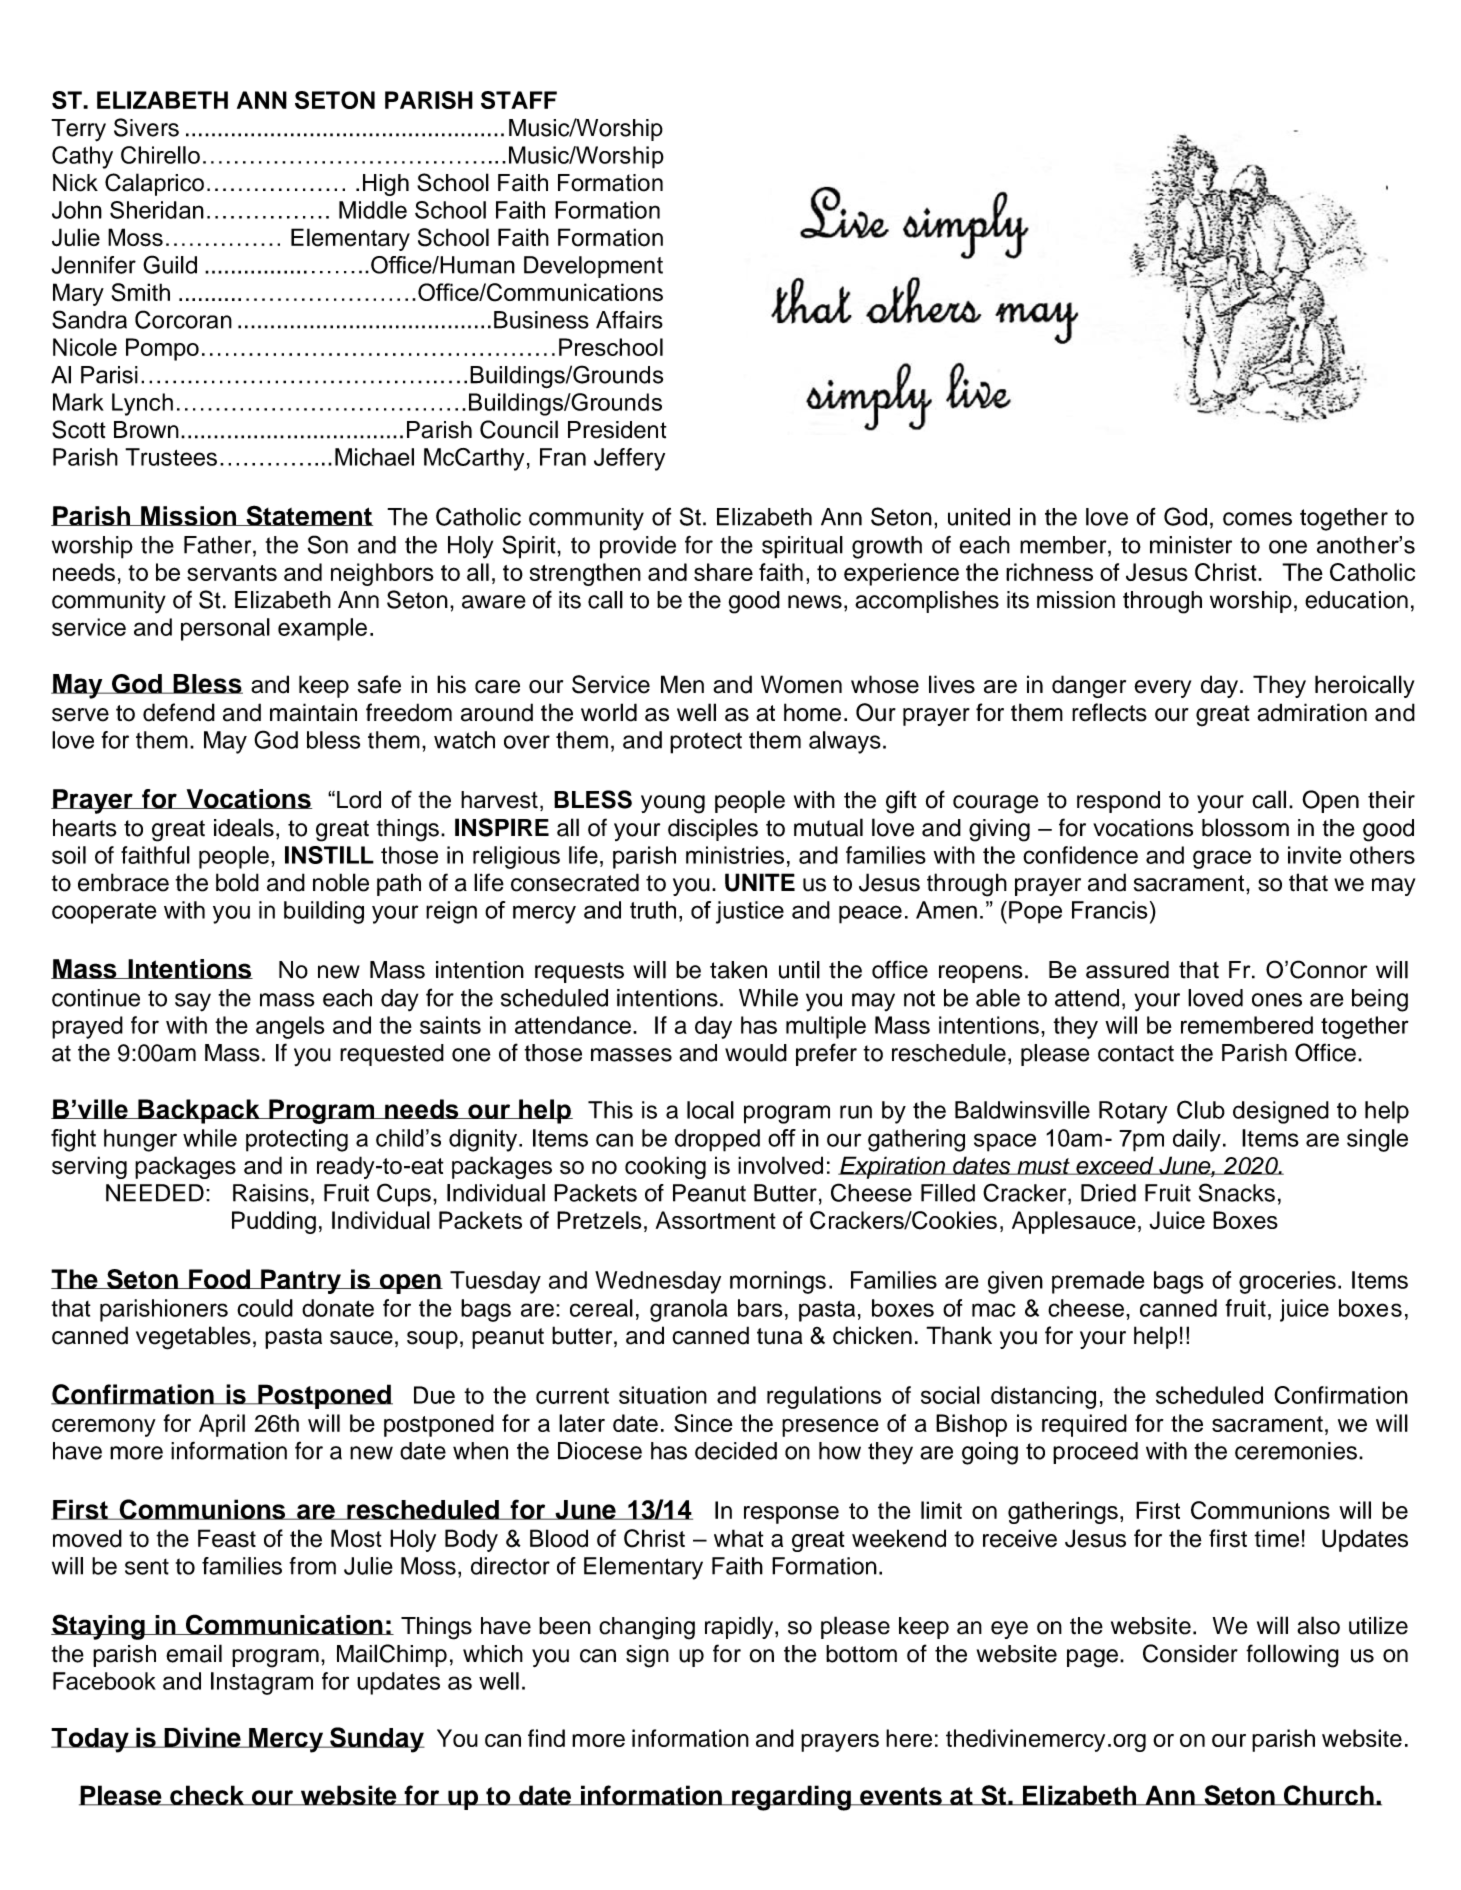 This page has height=1890, width=1461. What do you see at coordinates (1237, 1192) in the page?
I see `Snacks` at bounding box center [1237, 1192].
